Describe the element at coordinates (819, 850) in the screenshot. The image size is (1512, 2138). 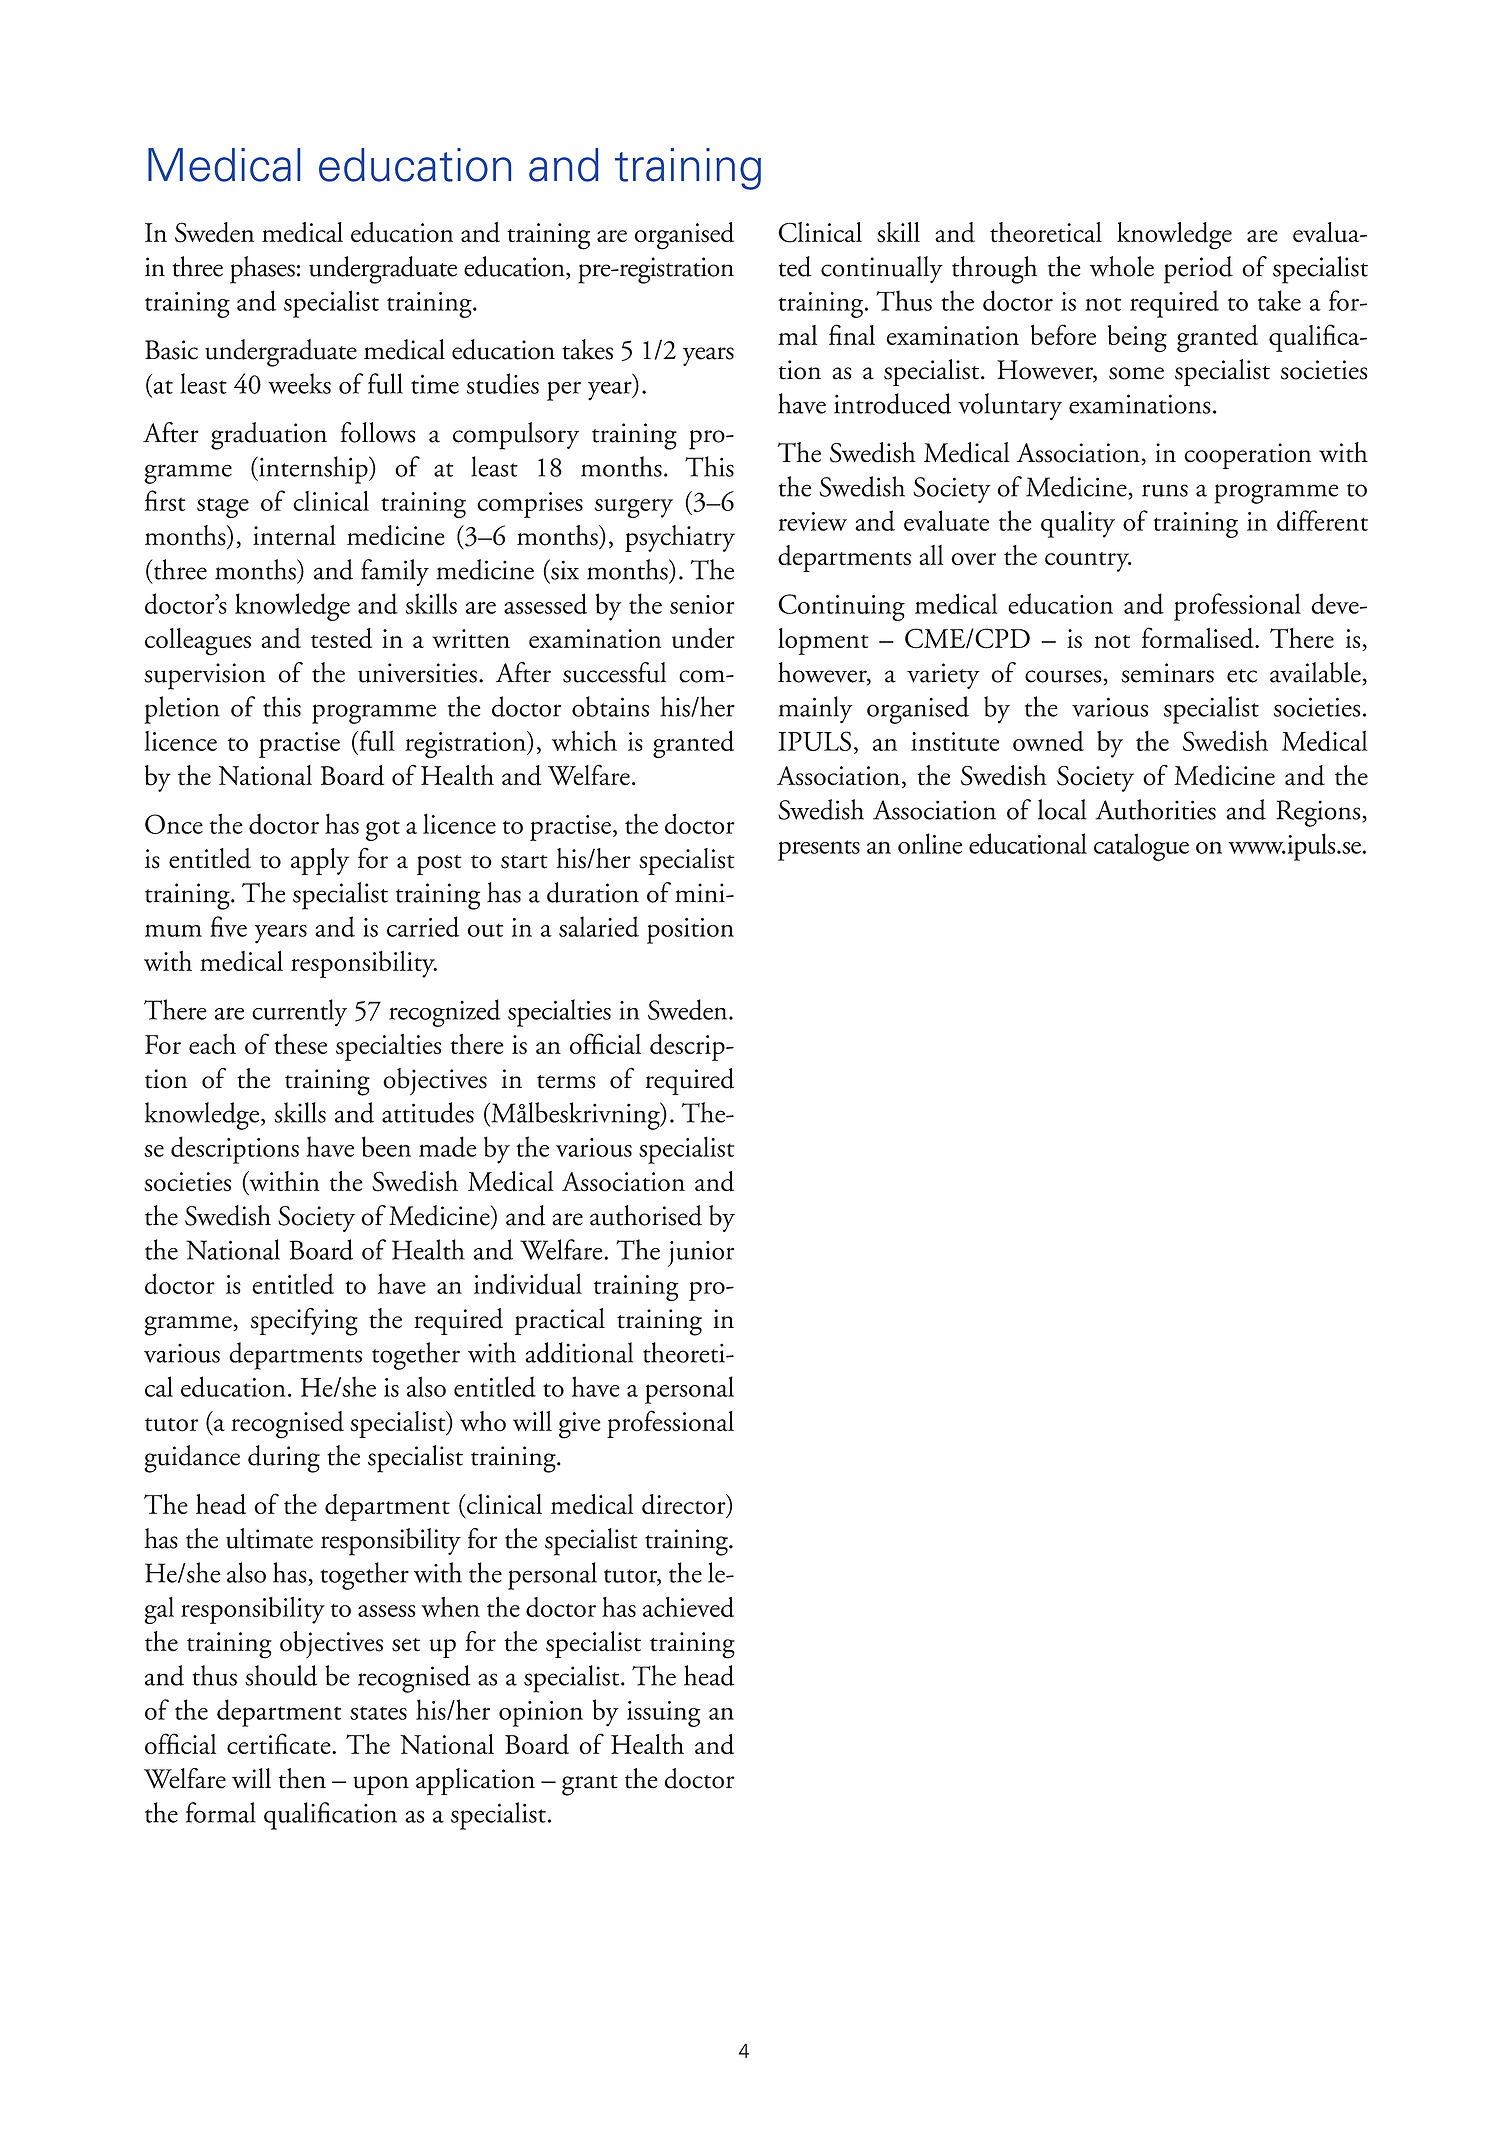
I see `presents` at that location.
